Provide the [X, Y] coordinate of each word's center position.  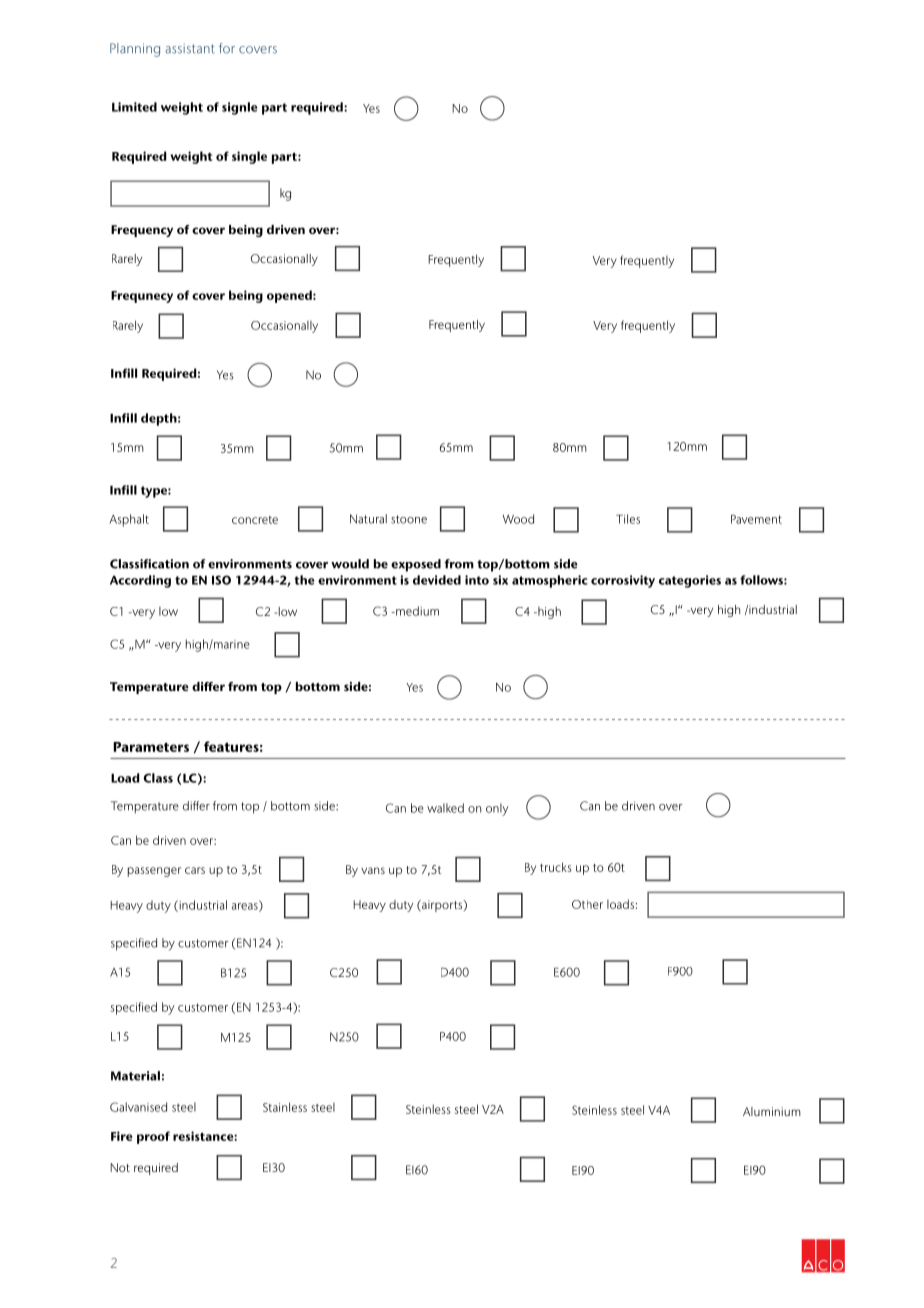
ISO [221, 580]
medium [416, 611]
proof [153, 1137]
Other [587, 904]
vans [373, 870]
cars [195, 870]
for [227, 48]
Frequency [142, 231]
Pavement [756, 519]
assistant [190, 48]
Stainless [285, 1107]
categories [690, 581]
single [249, 157]
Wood [518, 519]
